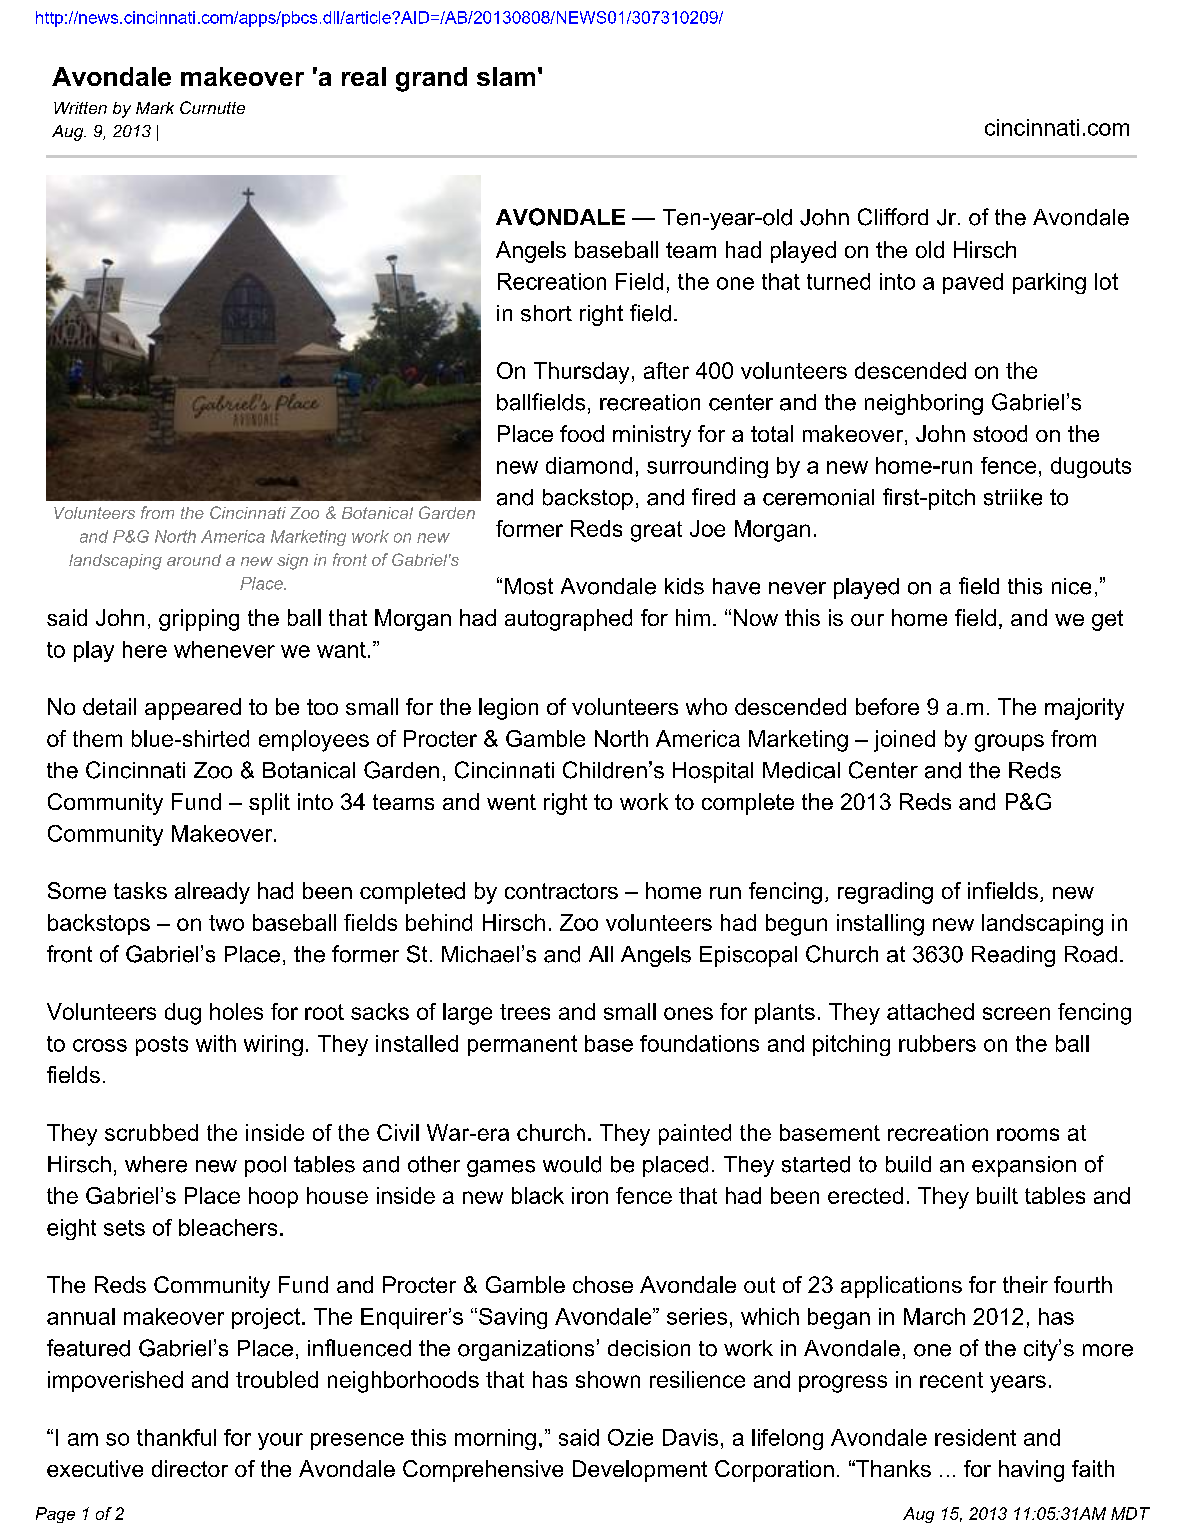 The image size is (1183, 1531). What do you see at coordinates (269, 804) in the screenshot?
I see `split` at bounding box center [269, 804].
